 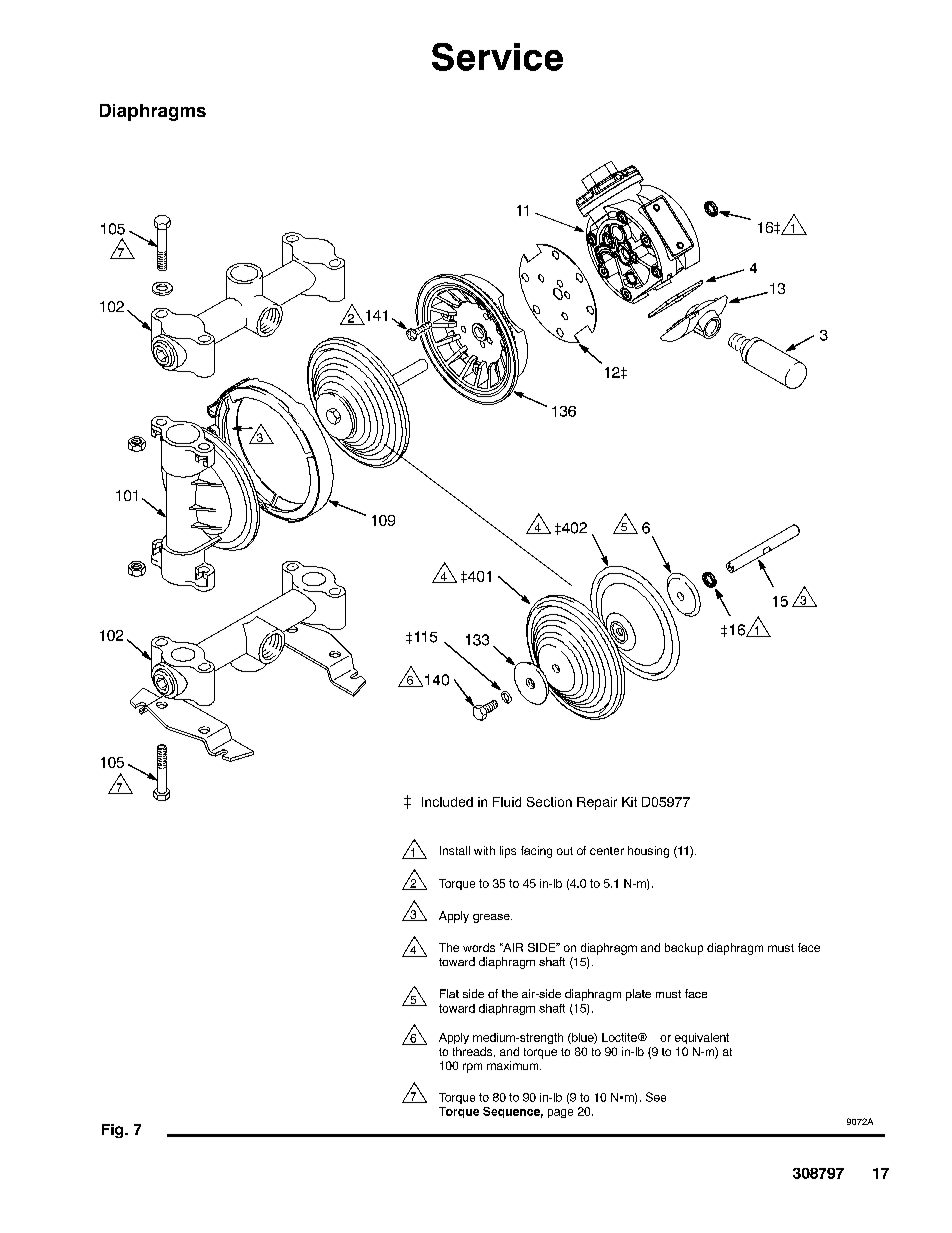 I want to click on Fig, so click(x=114, y=1131).
